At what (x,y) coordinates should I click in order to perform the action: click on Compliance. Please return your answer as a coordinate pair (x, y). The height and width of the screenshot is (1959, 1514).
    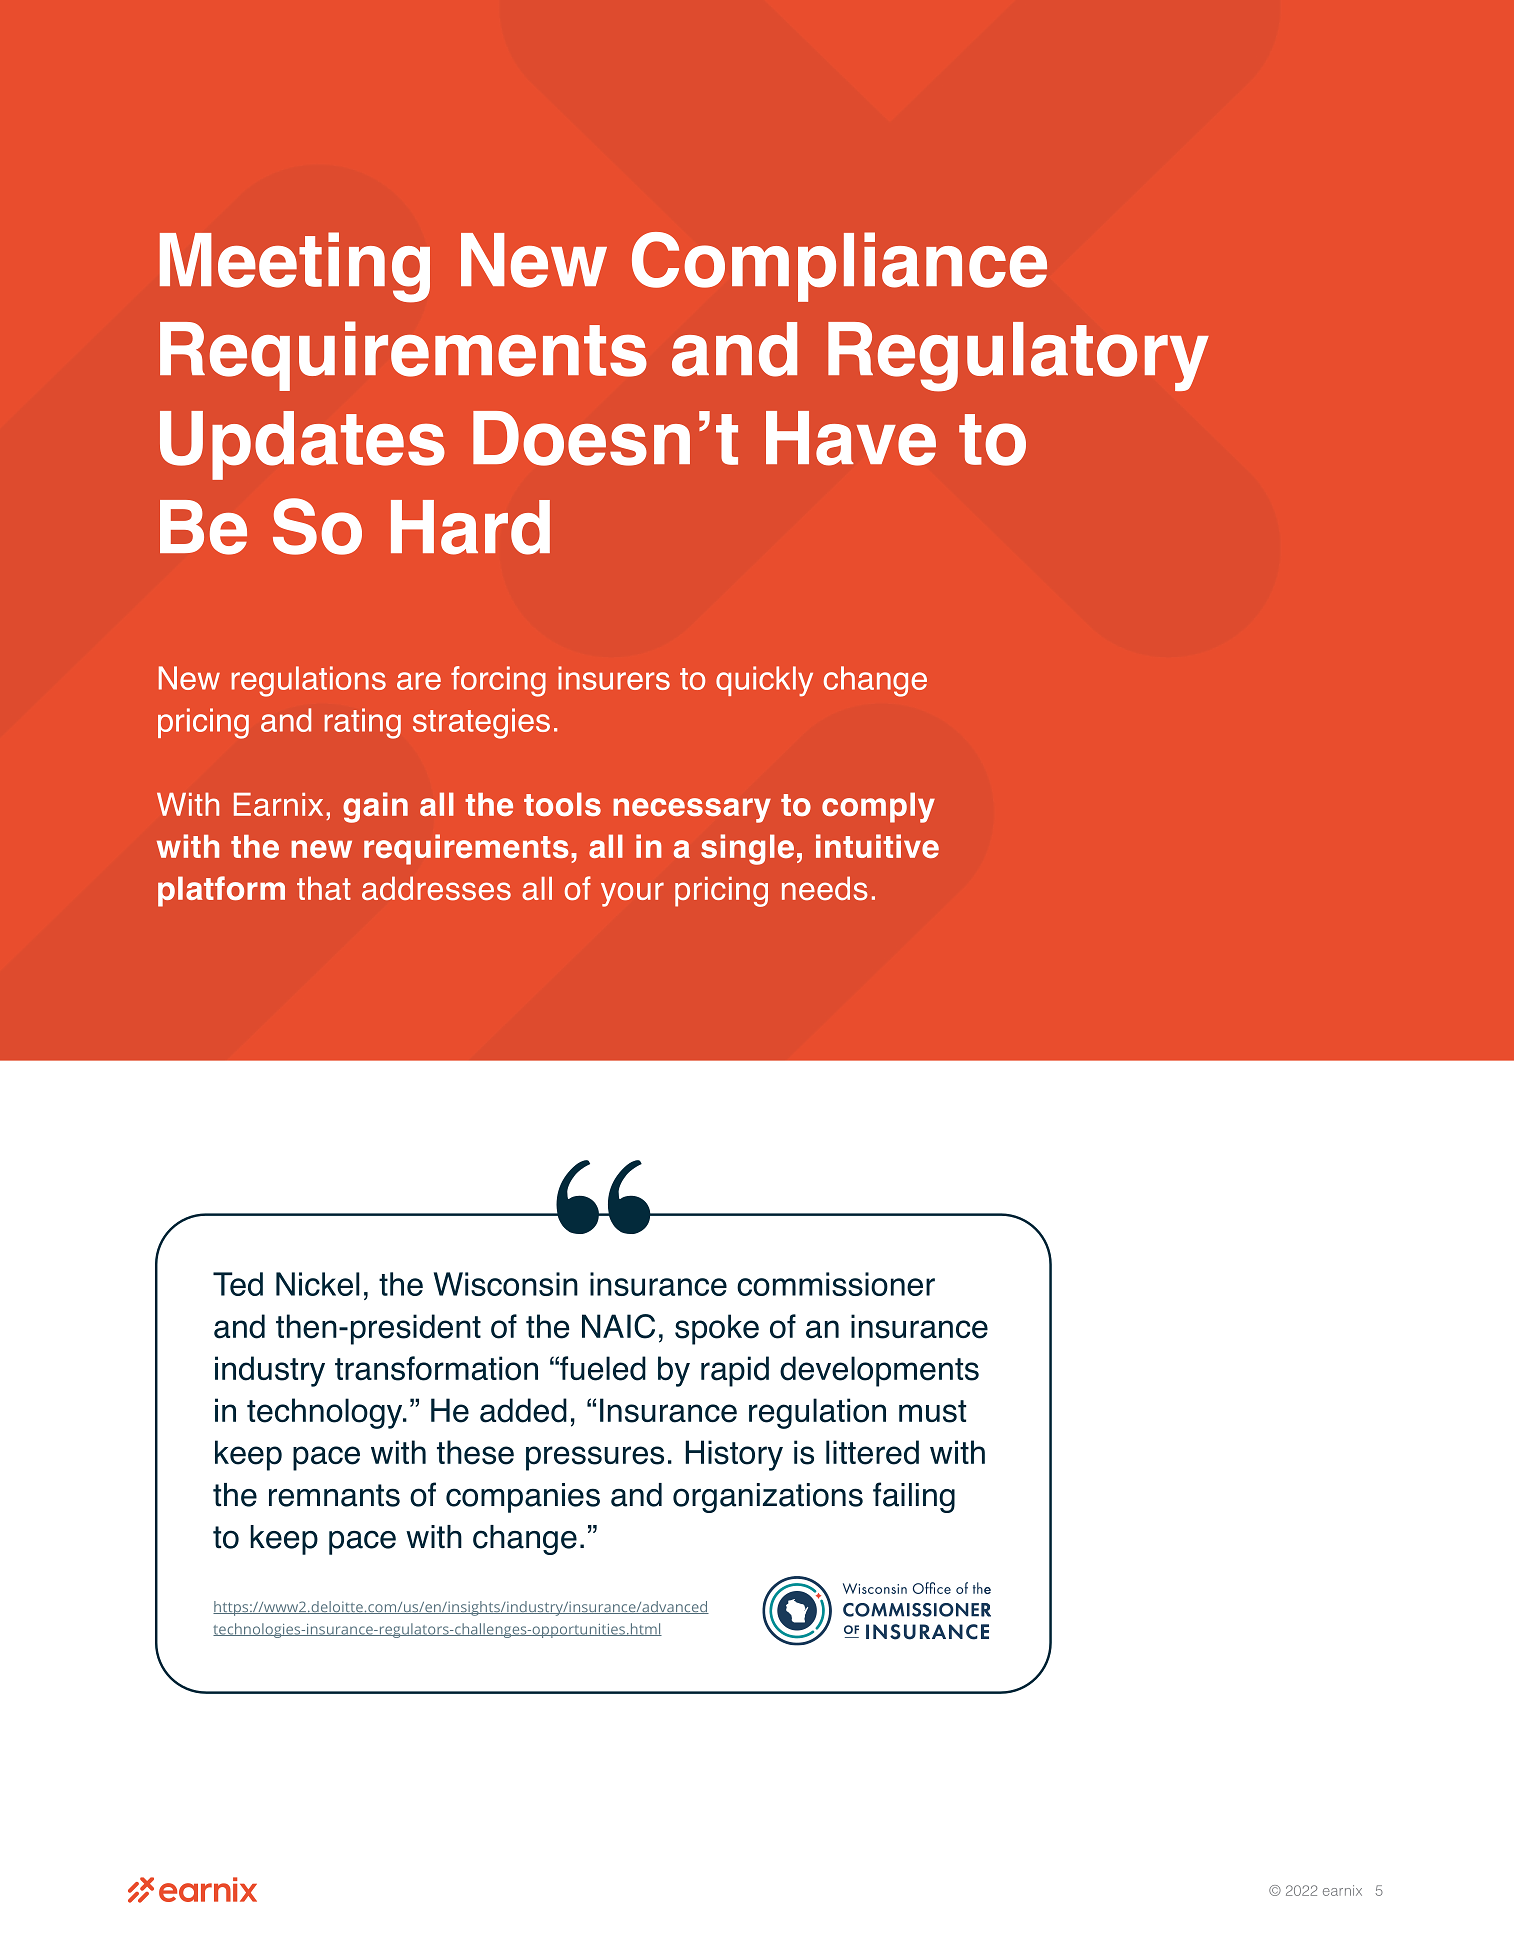
    Looking at the image, I should click on (839, 267).
